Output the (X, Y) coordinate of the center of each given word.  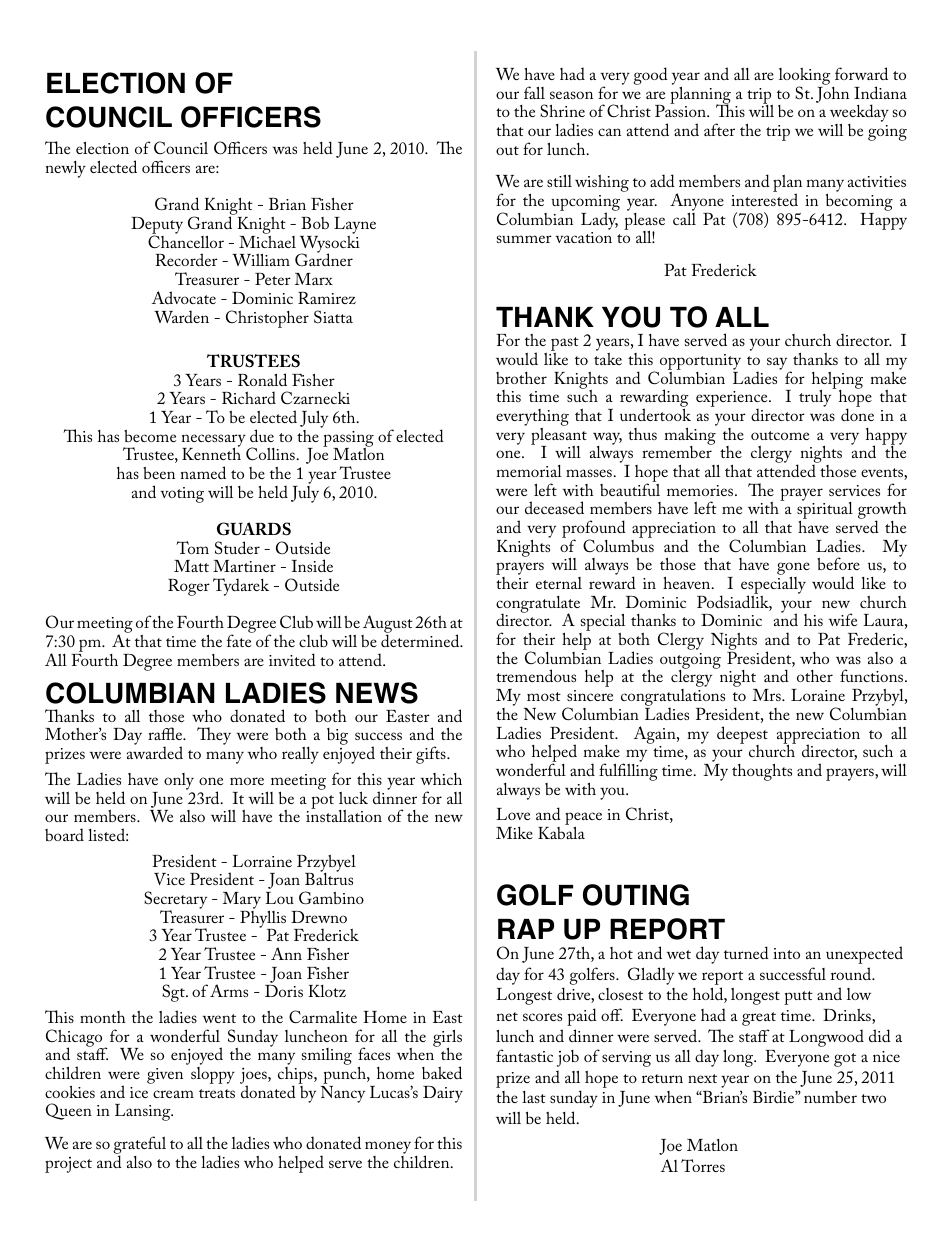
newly (66, 169)
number (830, 1097)
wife (842, 619)
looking (806, 78)
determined (421, 640)
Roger (189, 587)
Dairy (443, 1094)
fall (534, 92)
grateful (139, 1146)
